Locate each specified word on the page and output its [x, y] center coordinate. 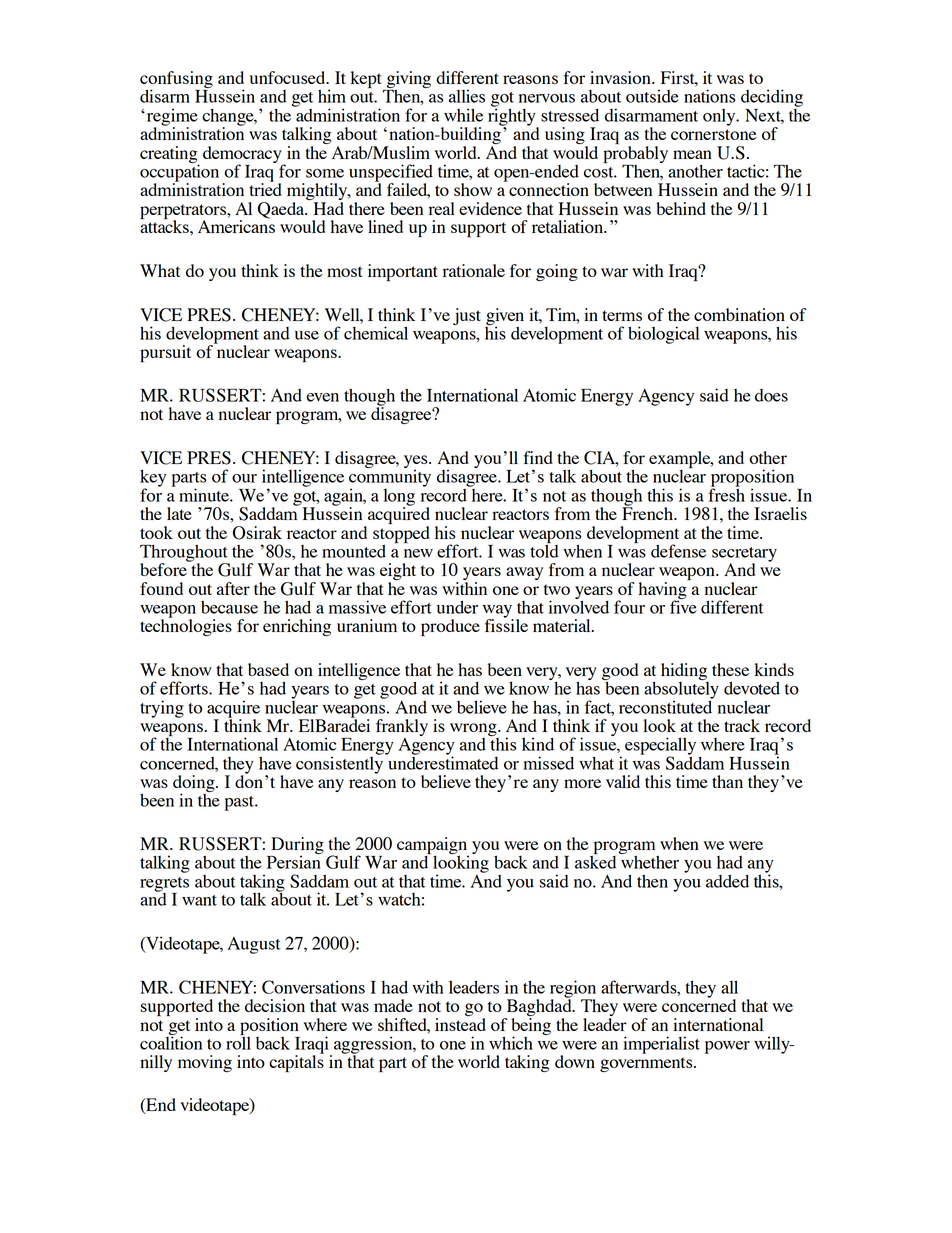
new [418, 553]
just [467, 316]
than [727, 781]
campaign [433, 847]
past [240, 803]
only [720, 117]
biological [664, 335]
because [229, 607]
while [463, 115]
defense [678, 551]
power [727, 1047]
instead [460, 1024]
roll [238, 1042]
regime [171, 118]
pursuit [165, 353]
